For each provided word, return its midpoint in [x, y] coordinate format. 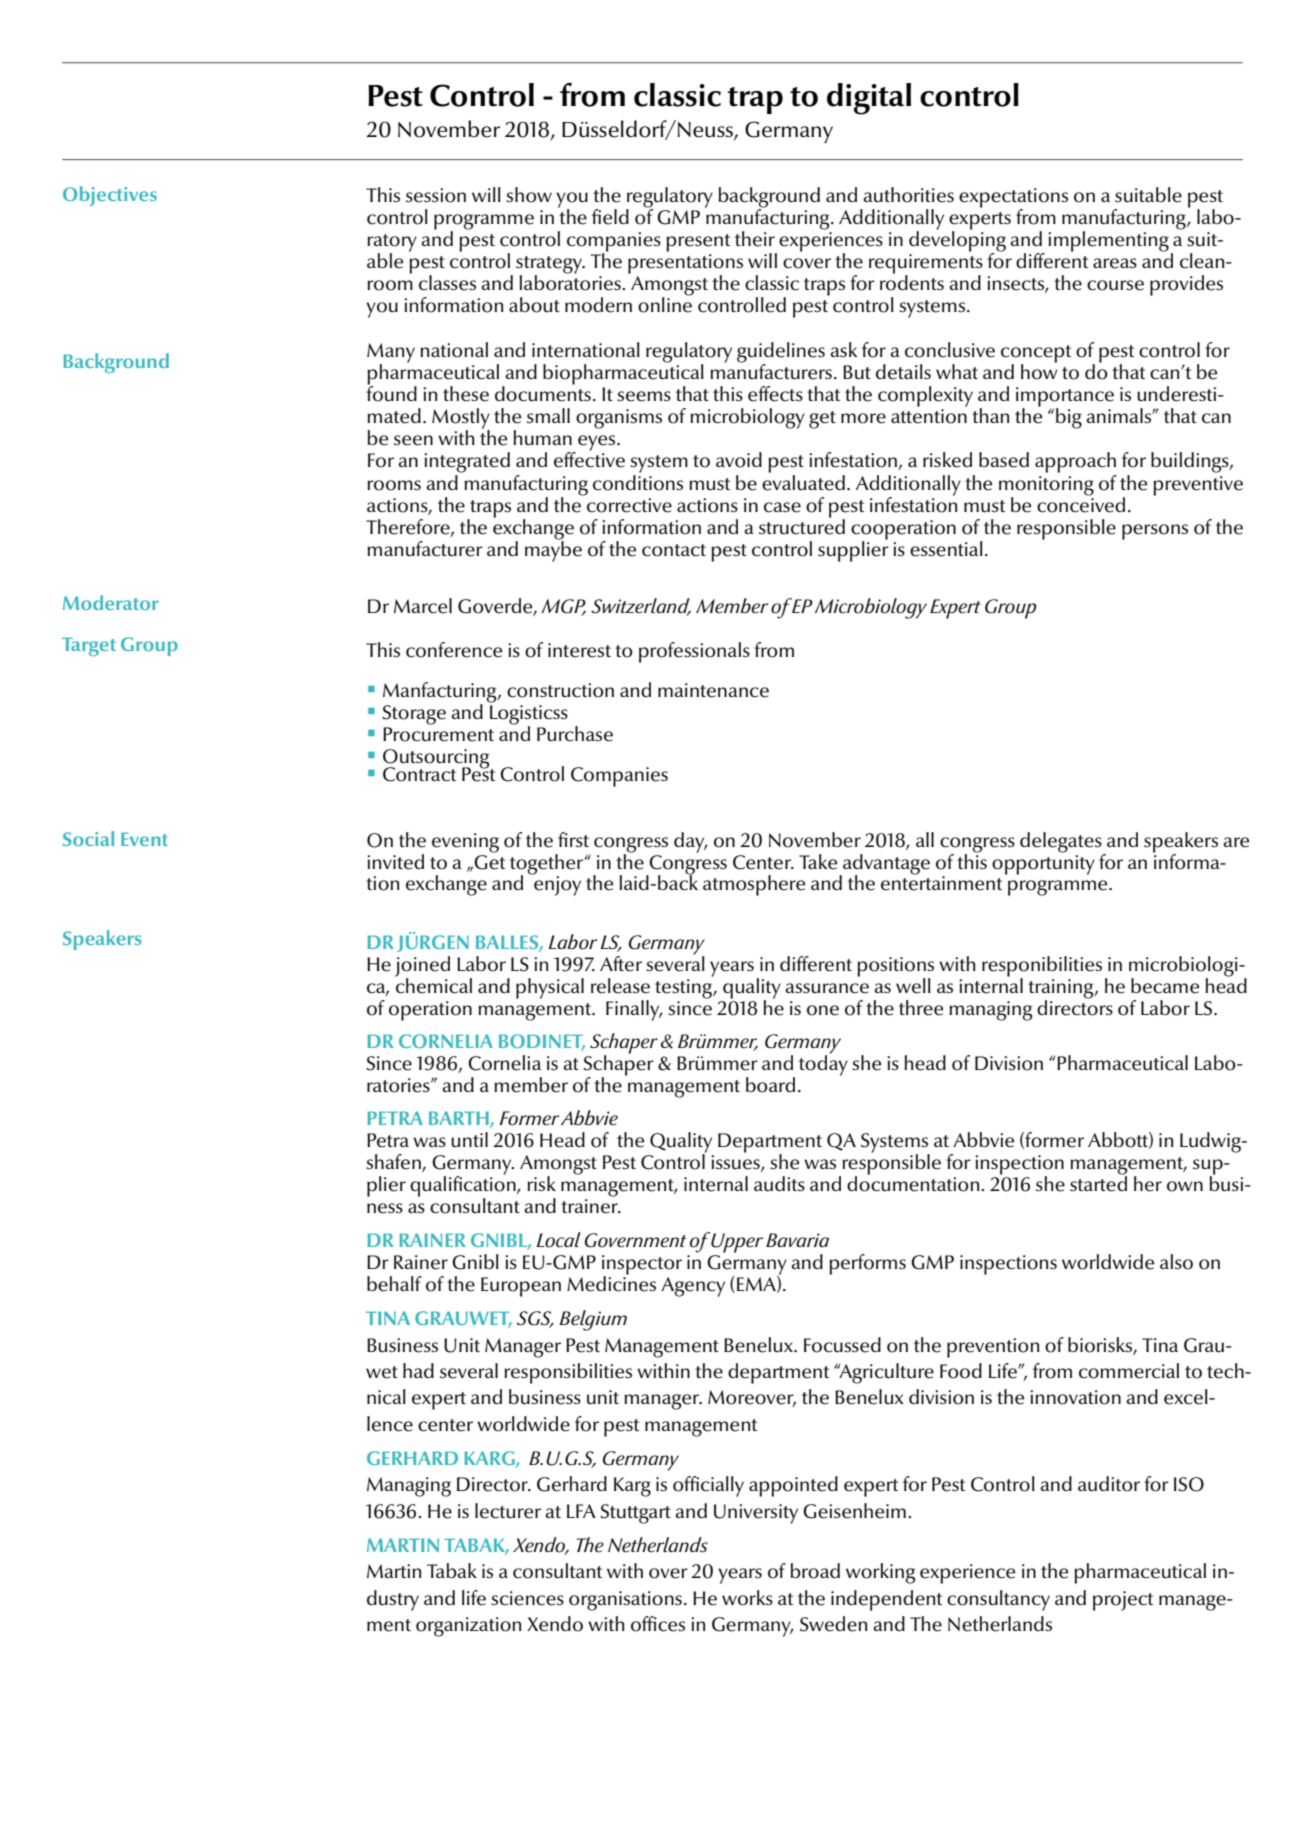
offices [658, 1624]
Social [88, 838]
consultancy [998, 1600]
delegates [1062, 843]
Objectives [110, 196]
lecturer [508, 1511]
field [610, 217]
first [573, 840]
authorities [908, 195]
